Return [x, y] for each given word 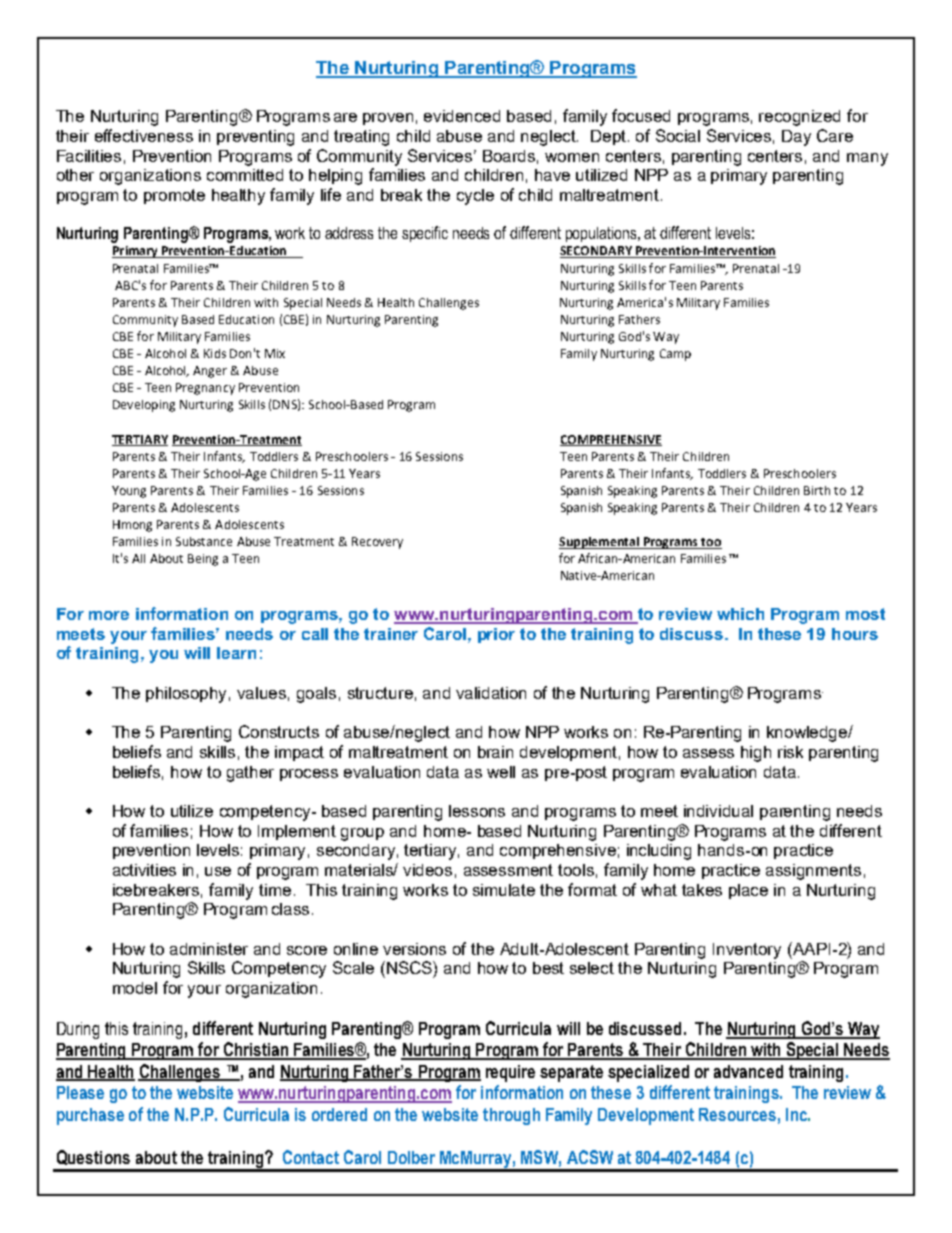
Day [796, 138]
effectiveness [144, 135]
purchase [90, 1116]
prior [496, 635]
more [109, 615]
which [740, 614]
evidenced [462, 116]
